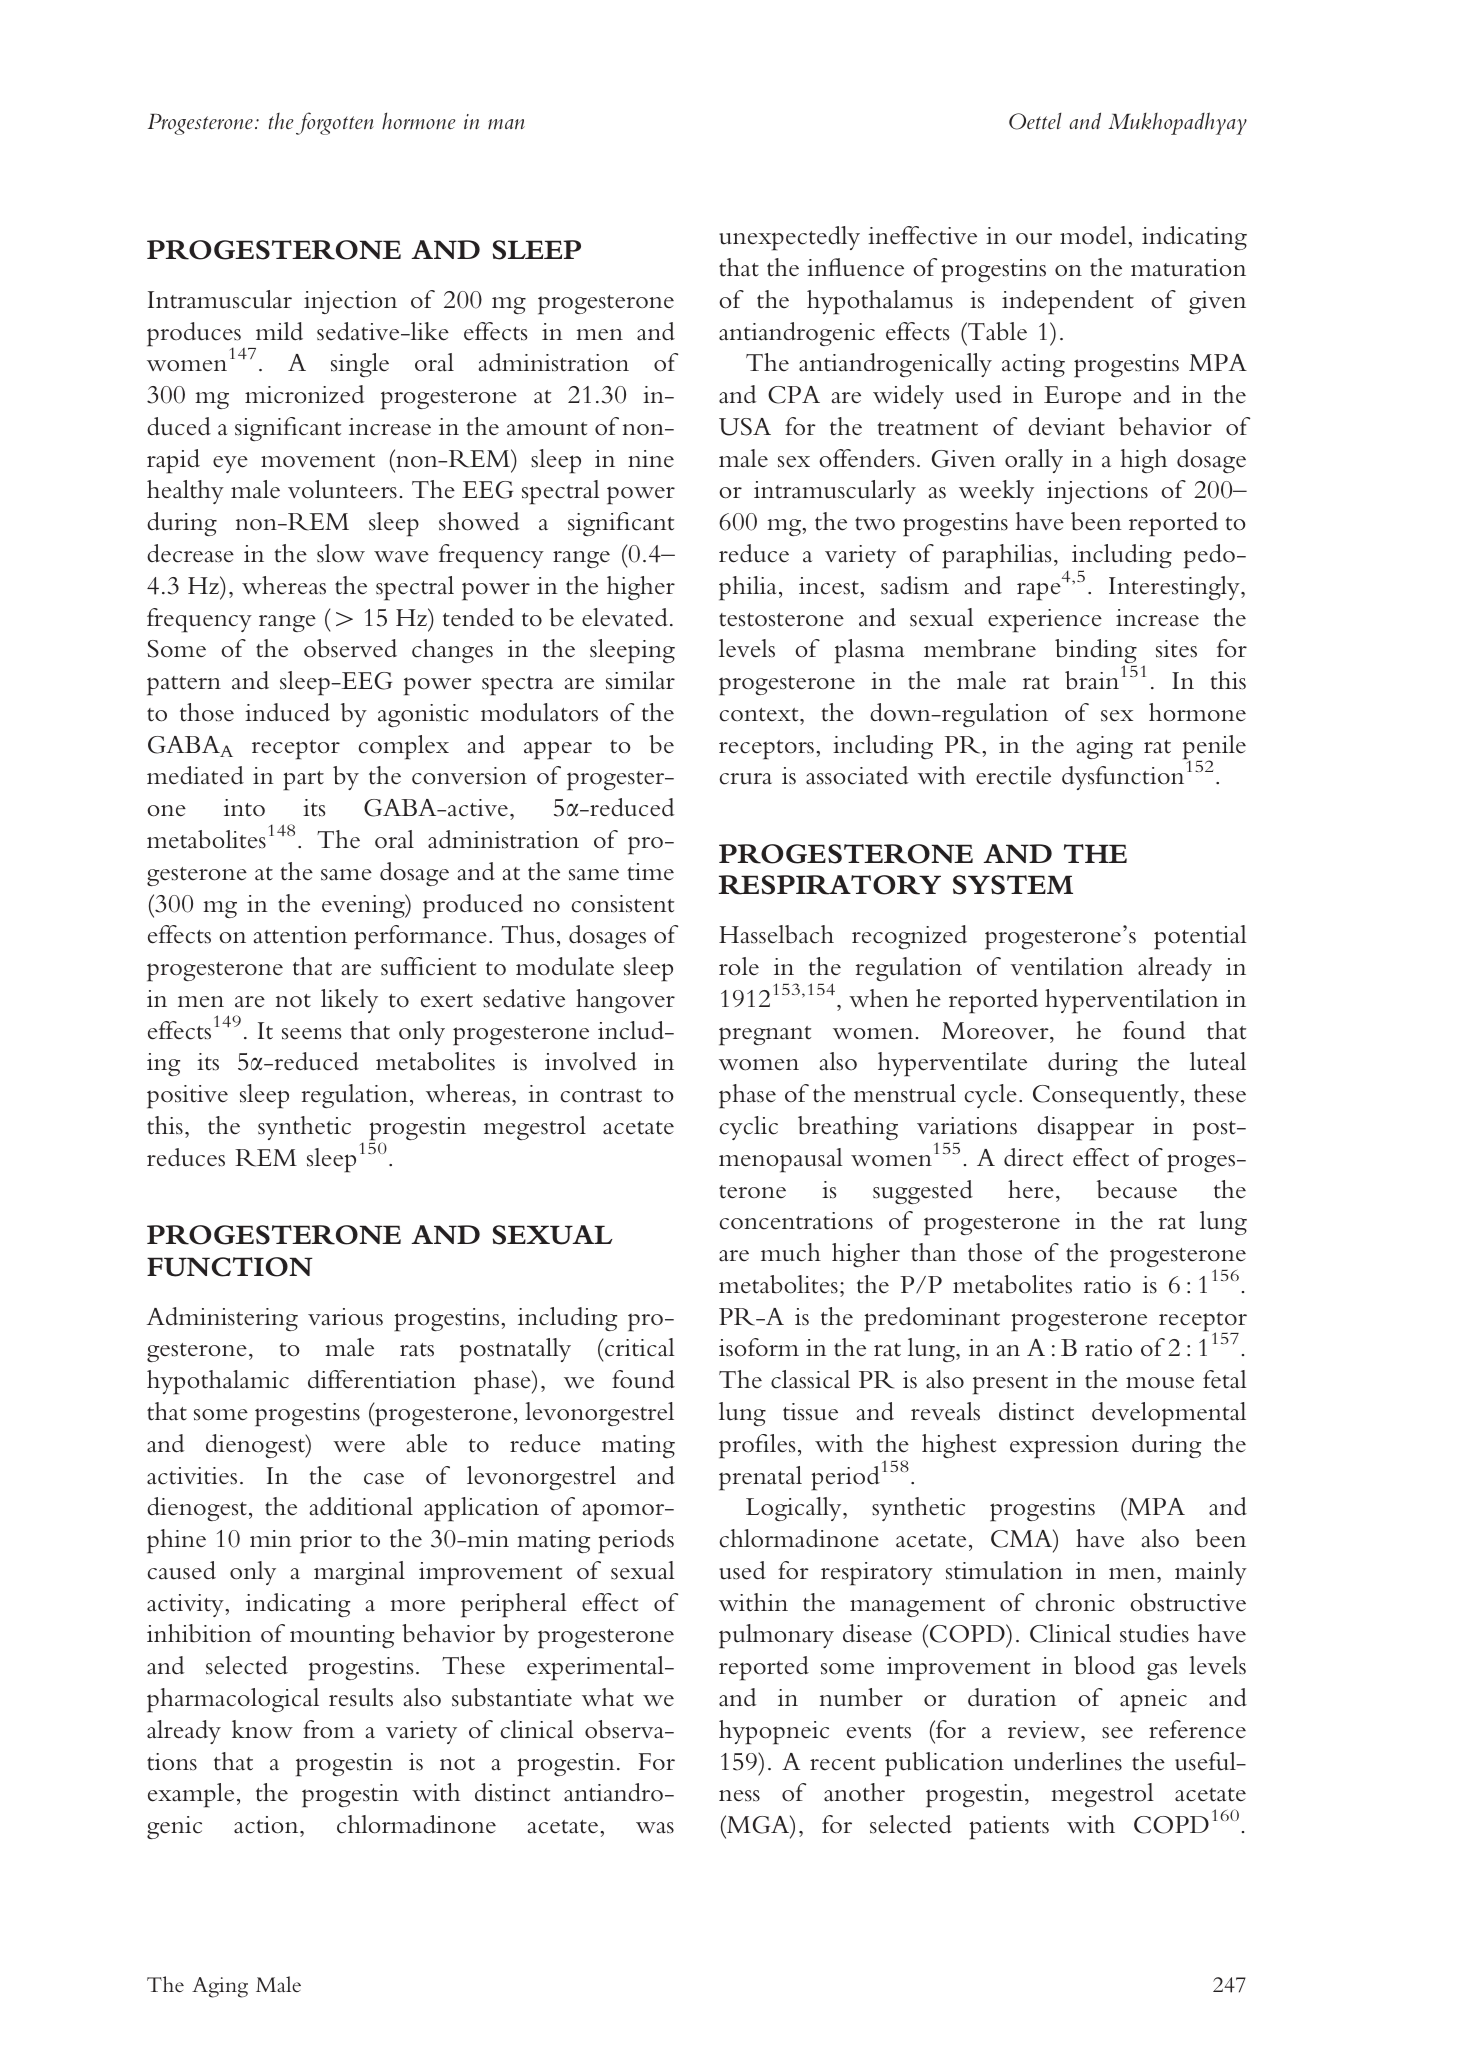  I want to click on from, so click(329, 1729).
